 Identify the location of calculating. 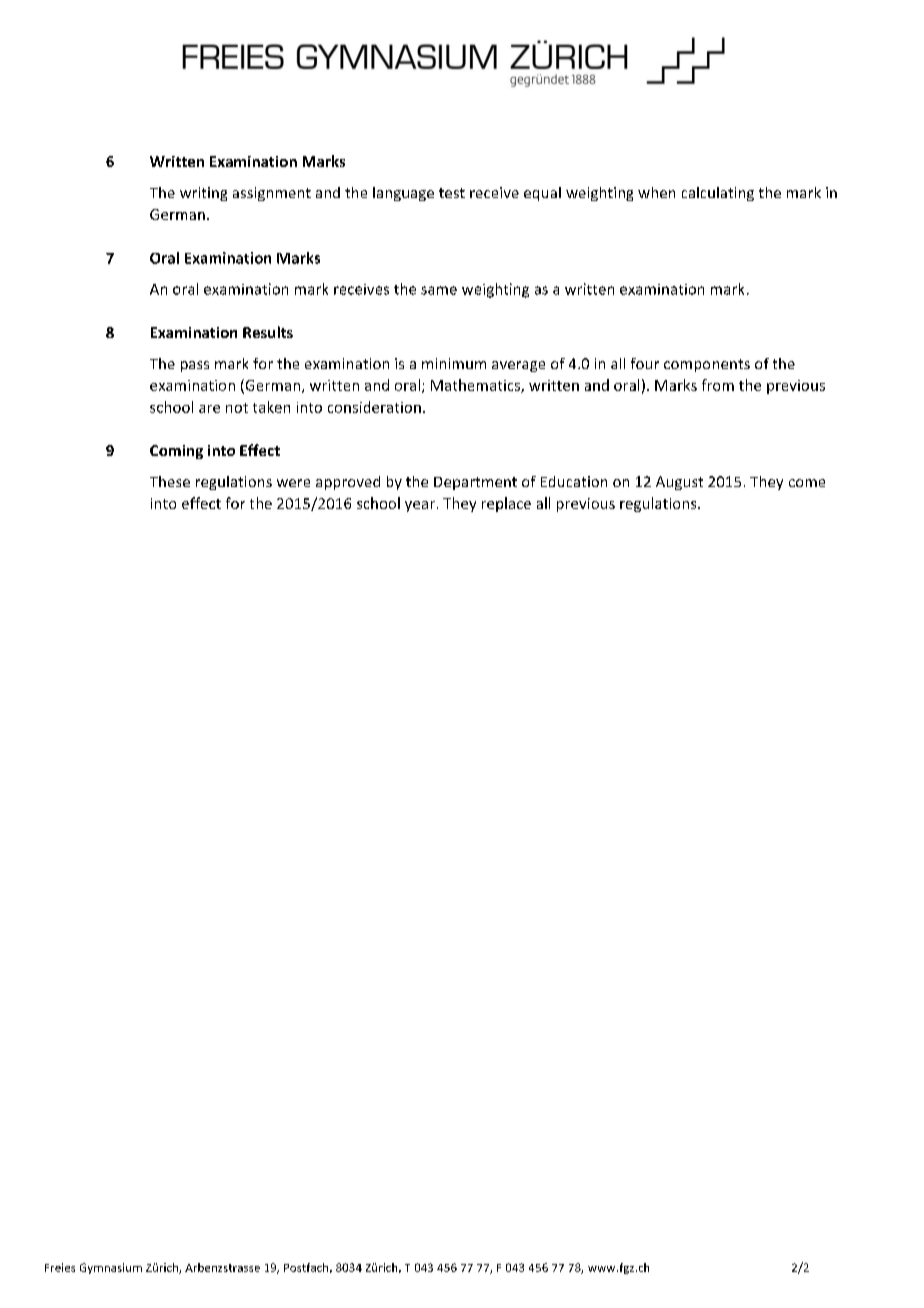
(718, 194).
